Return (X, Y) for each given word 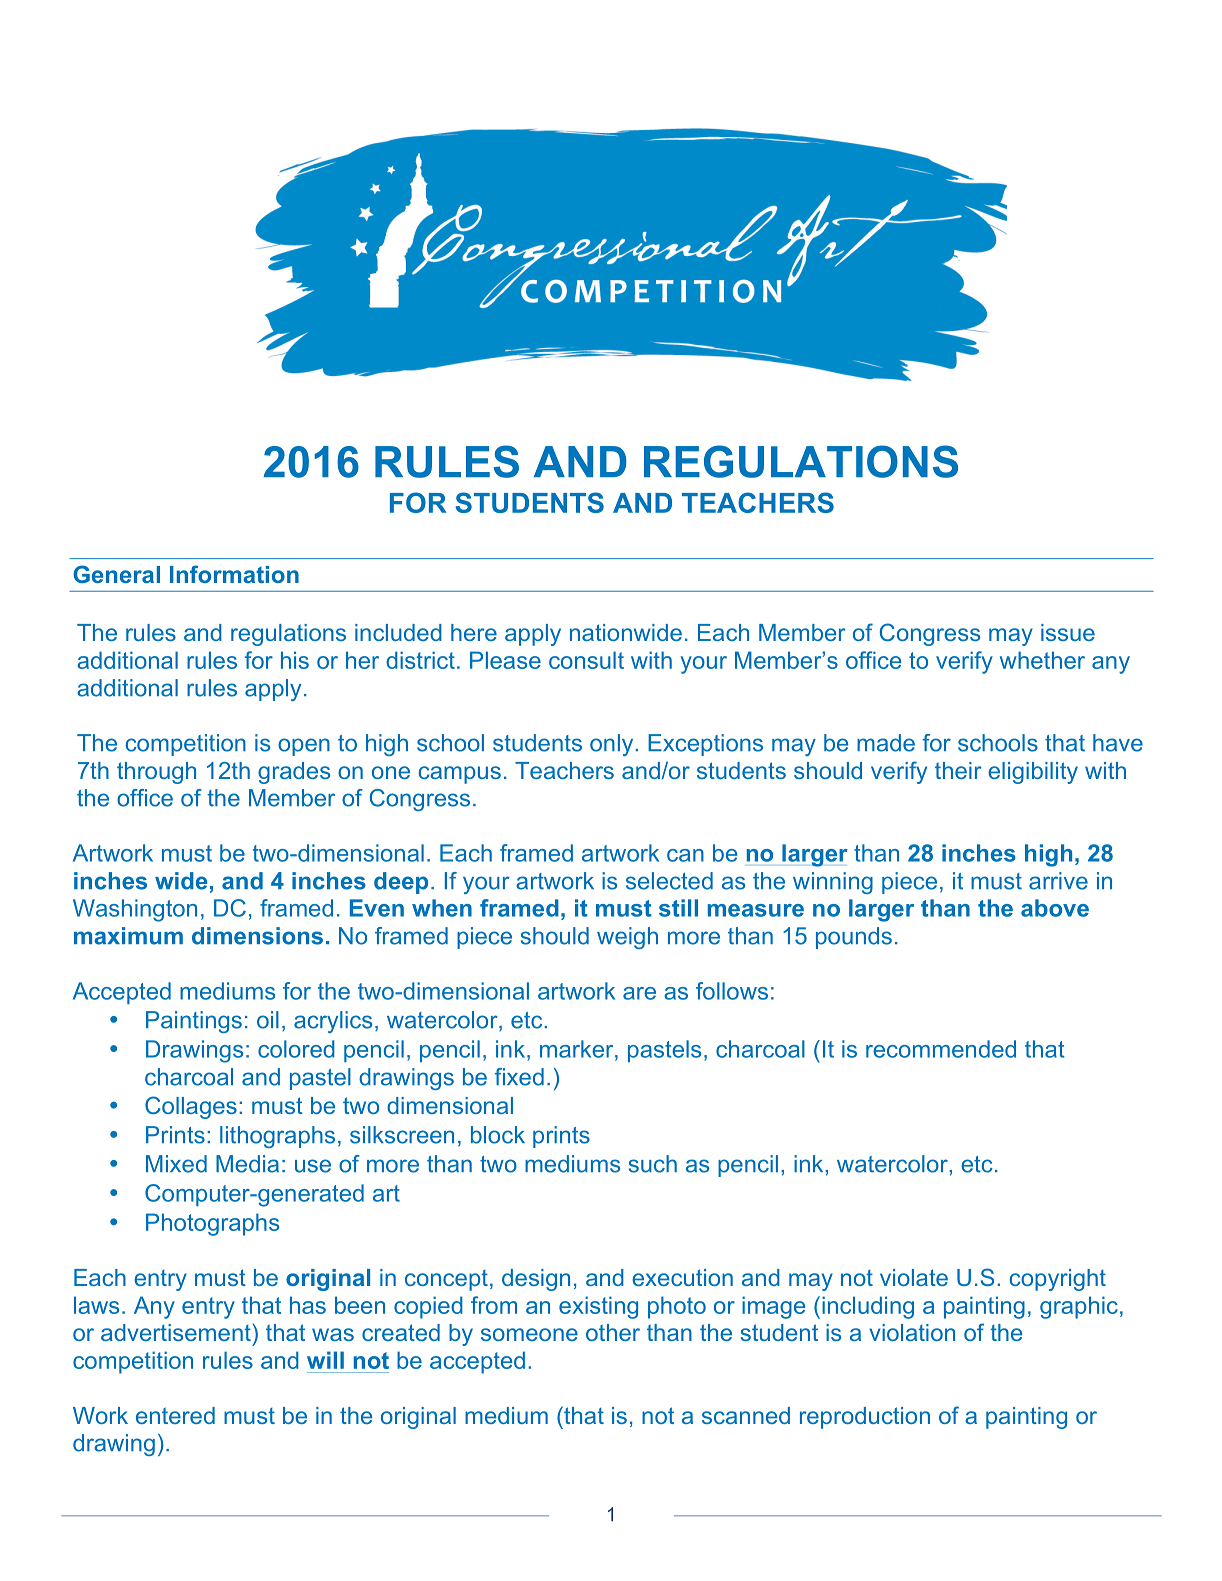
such (653, 1164)
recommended (941, 1049)
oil (268, 1020)
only (613, 745)
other (613, 1332)
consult (586, 660)
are (639, 993)
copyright (1058, 1280)
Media (247, 1164)
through (156, 773)
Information (234, 574)
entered (175, 1415)
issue (1068, 632)
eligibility (1033, 773)
